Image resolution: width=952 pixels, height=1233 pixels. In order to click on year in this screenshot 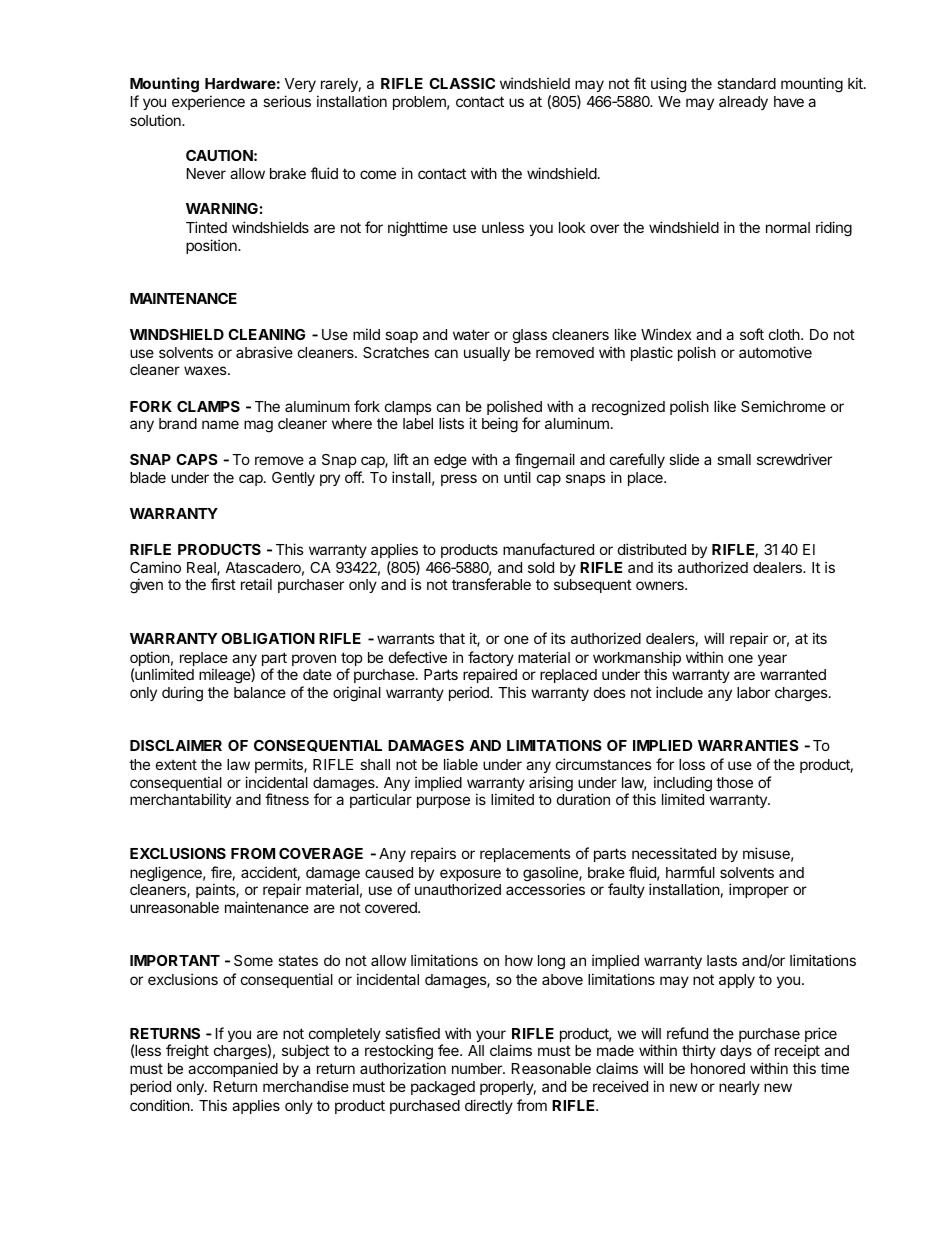, I will do `click(772, 660)`.
